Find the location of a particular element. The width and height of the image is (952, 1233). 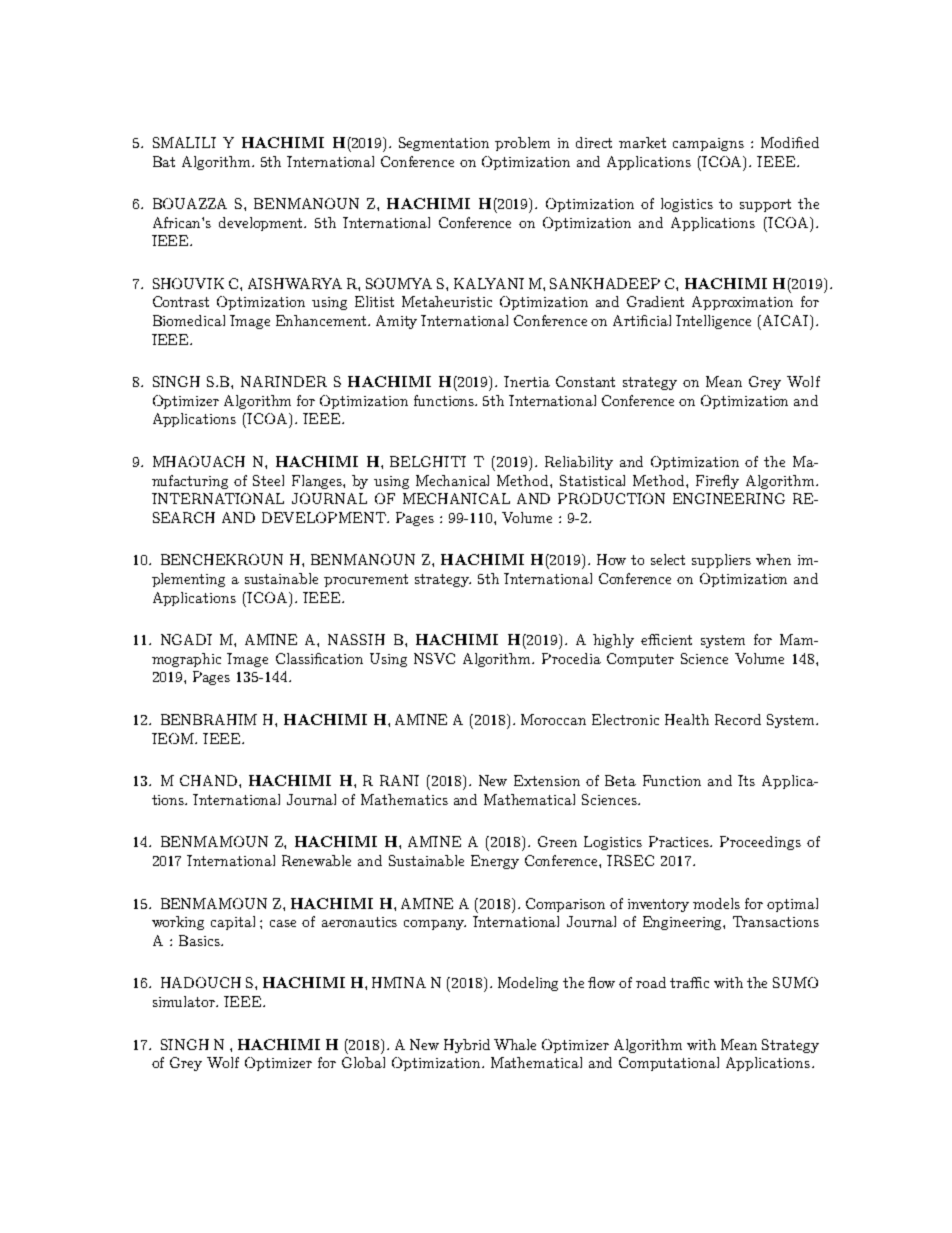

suppliers is located at coordinates (721, 561).
